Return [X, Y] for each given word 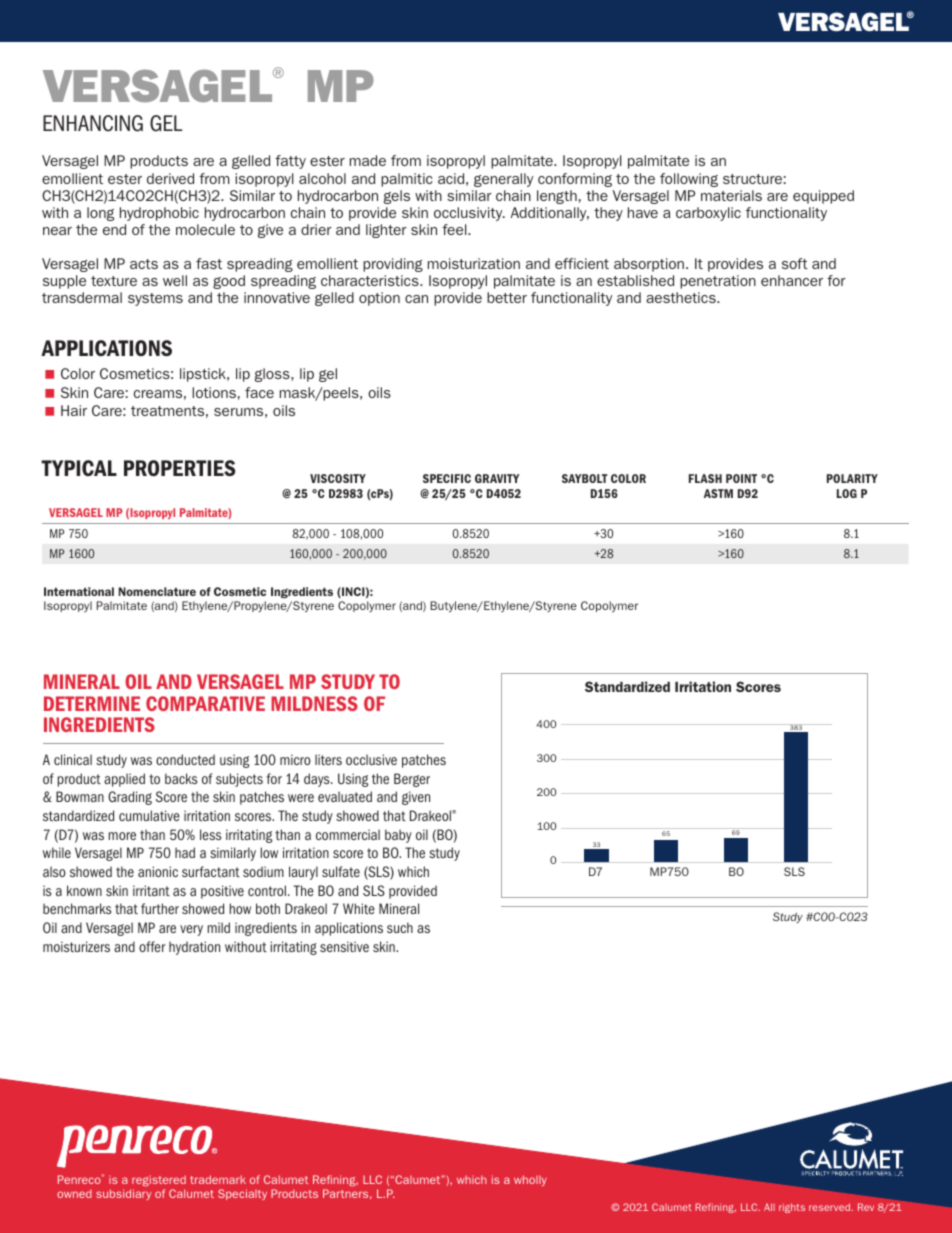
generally [503, 180]
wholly [530, 1180]
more [122, 836]
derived [170, 178]
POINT [741, 478]
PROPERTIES [180, 468]
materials [731, 195]
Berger [412, 780]
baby [398, 836]
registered [159, 1181]
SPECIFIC [447, 478]
